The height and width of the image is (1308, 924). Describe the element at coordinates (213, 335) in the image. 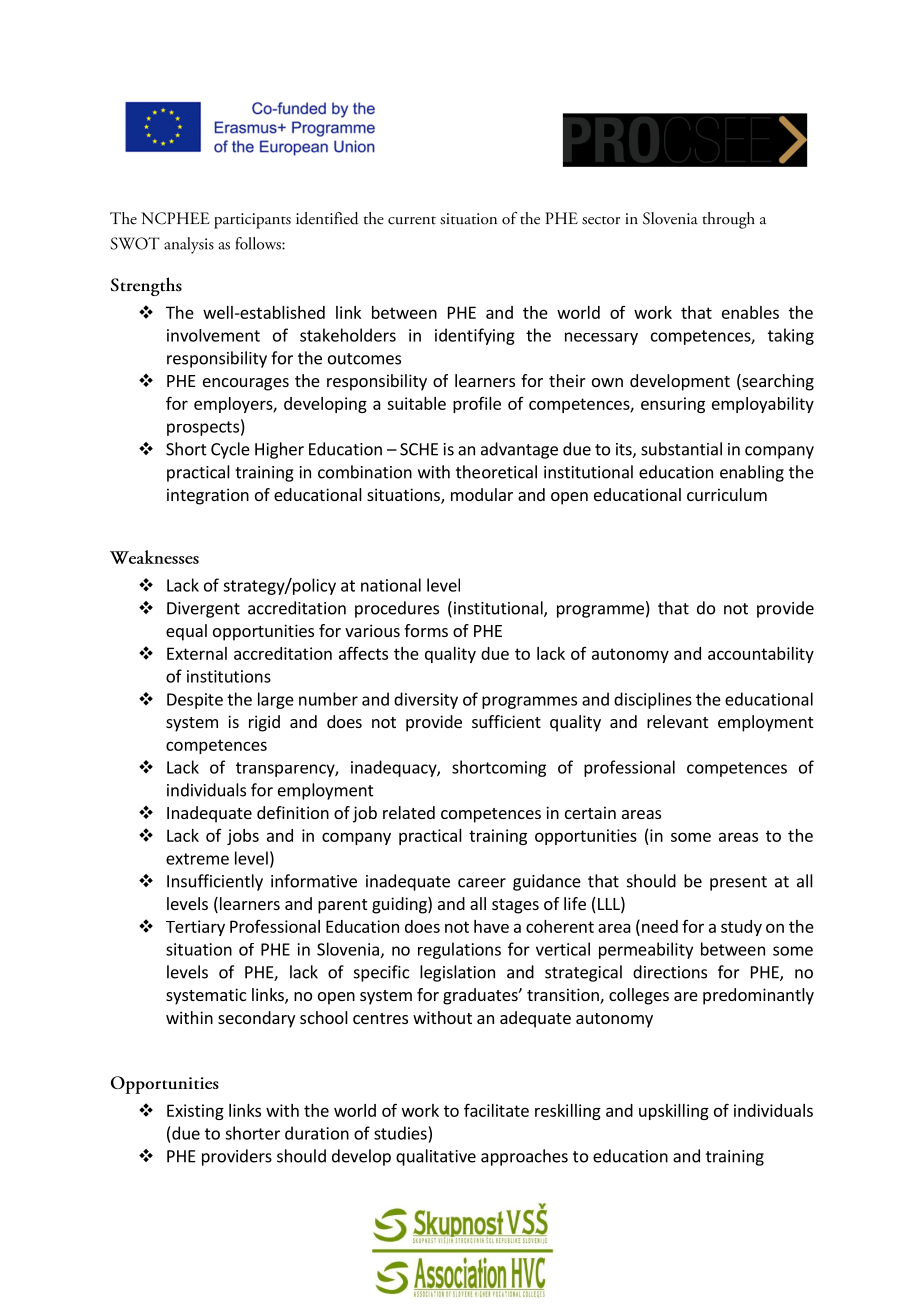

I see `involvement` at that location.
